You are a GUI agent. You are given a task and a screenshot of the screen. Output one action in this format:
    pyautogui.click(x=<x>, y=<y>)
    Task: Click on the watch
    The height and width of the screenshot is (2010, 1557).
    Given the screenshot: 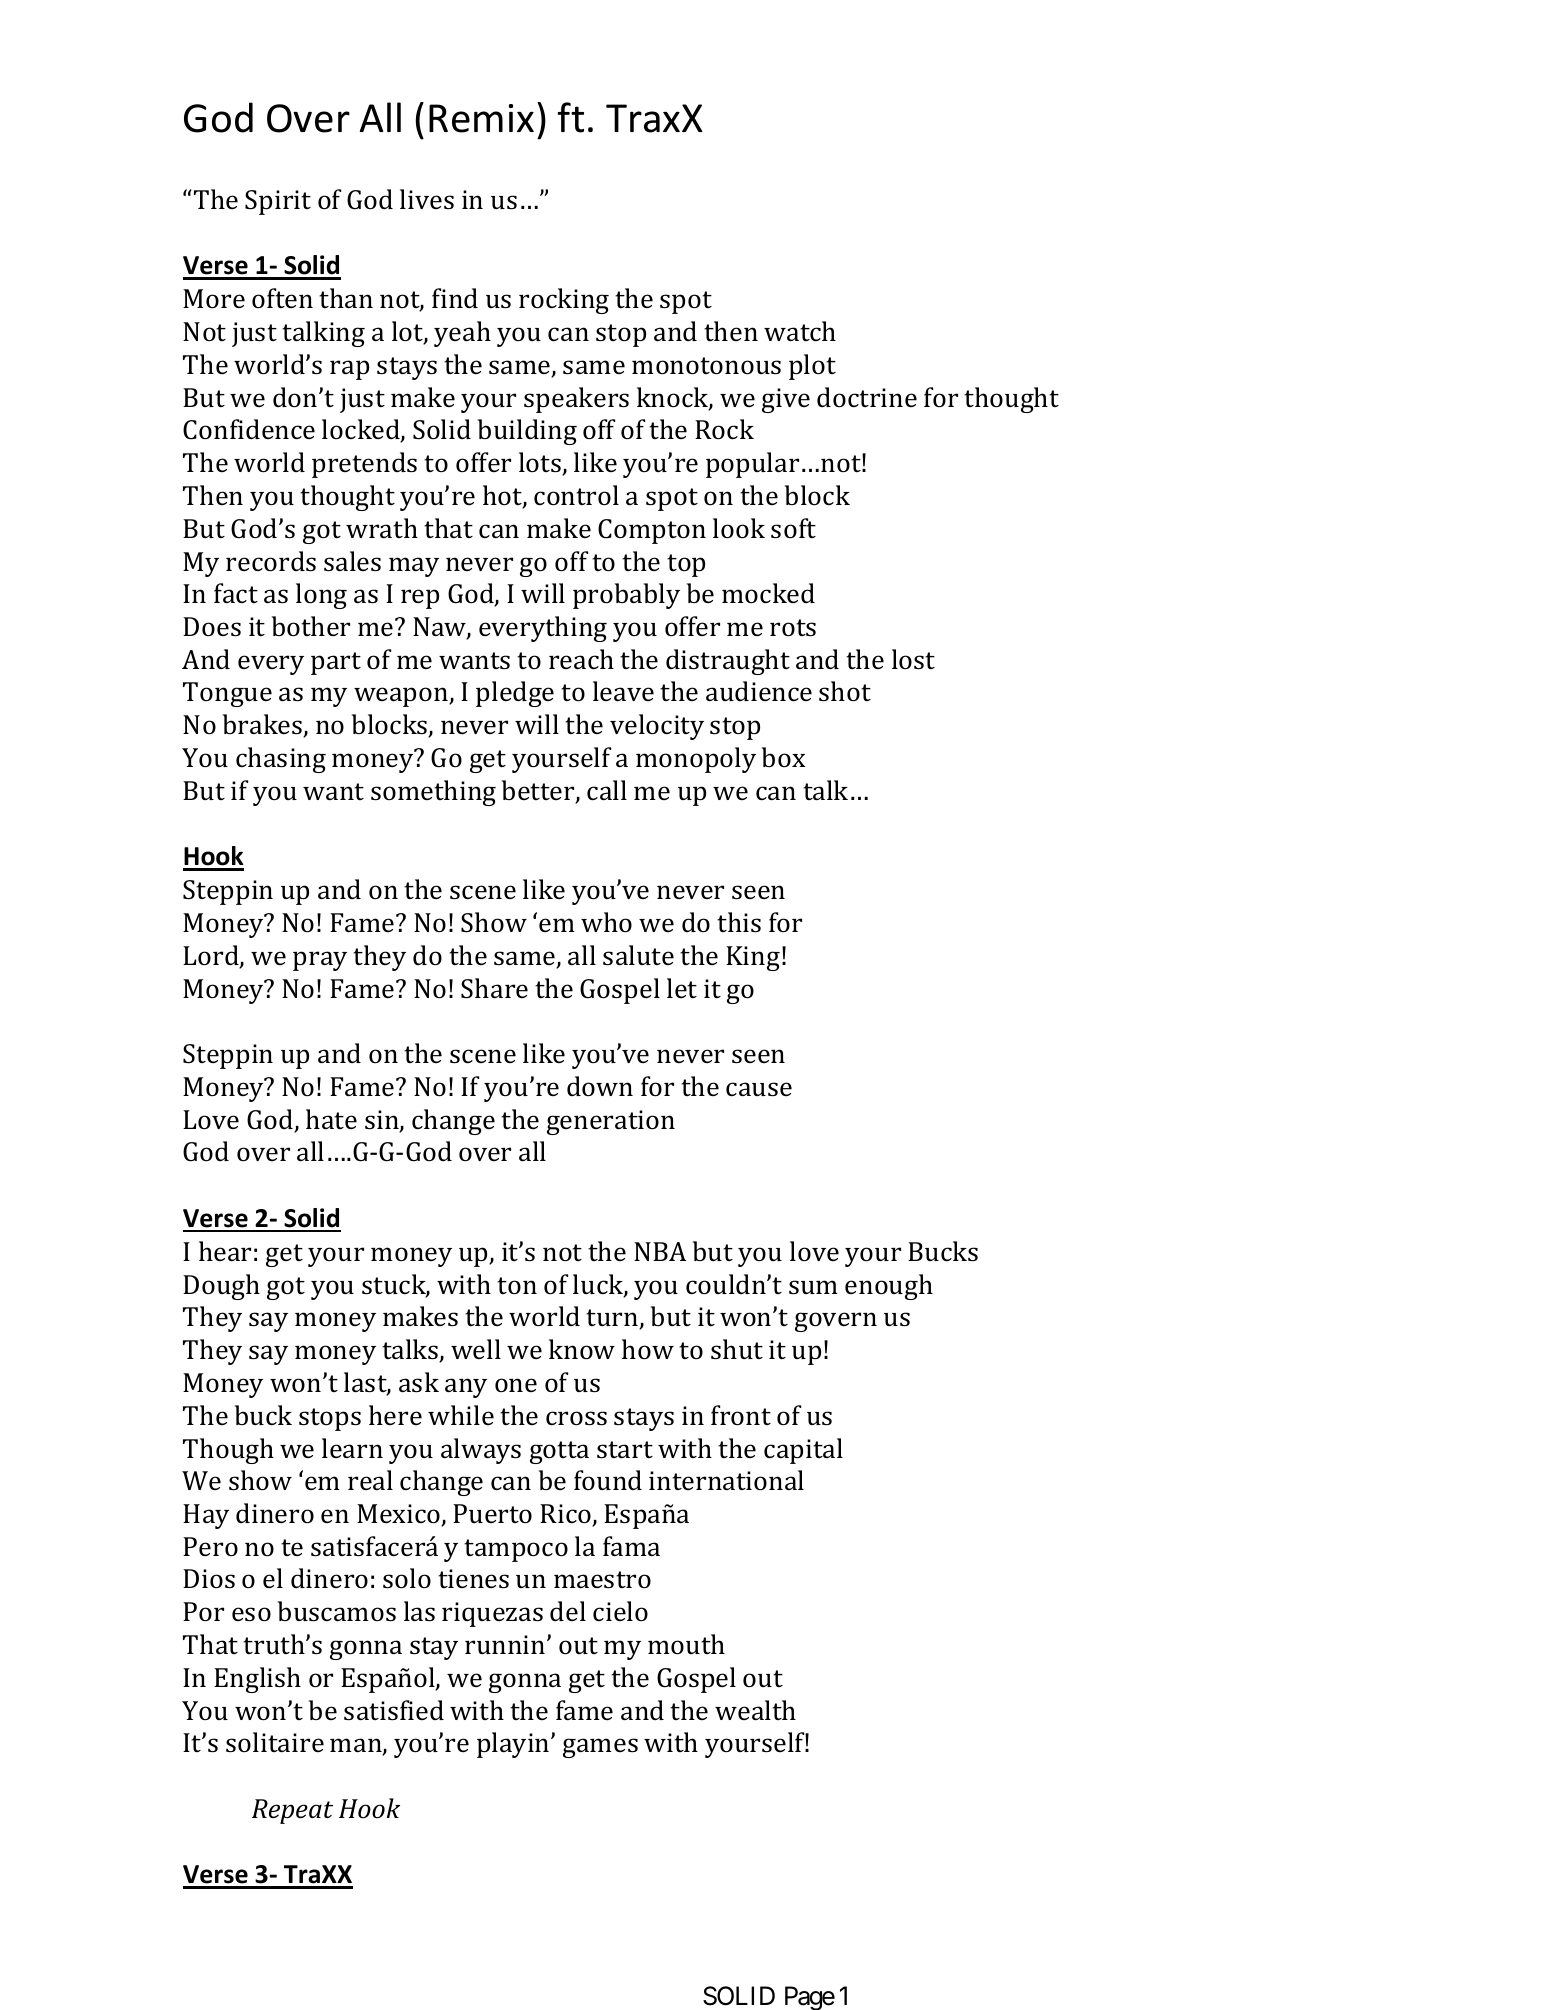 What is the action you would take?
    pyautogui.click(x=800, y=331)
